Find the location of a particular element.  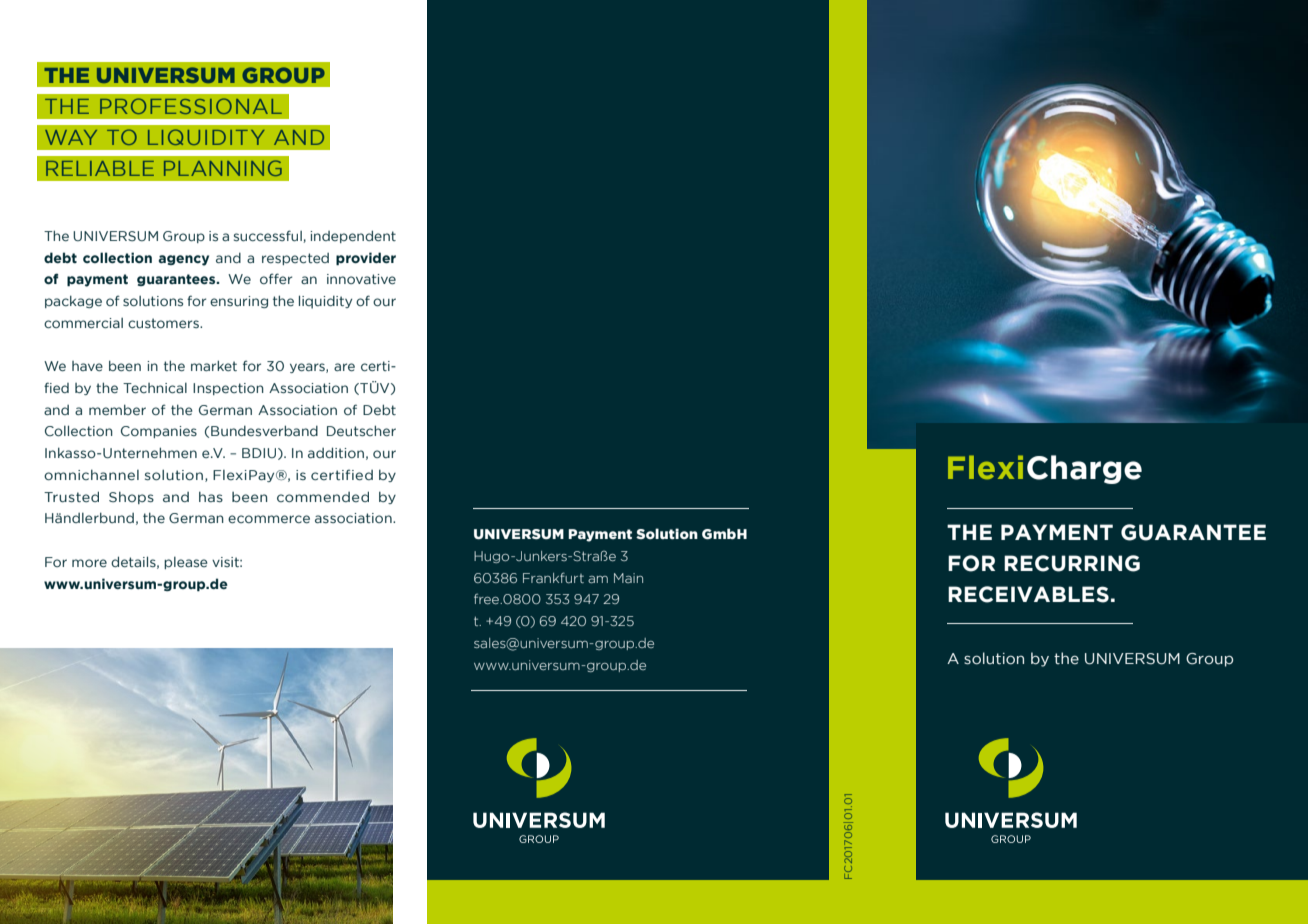

innovative is located at coordinates (361, 279).
